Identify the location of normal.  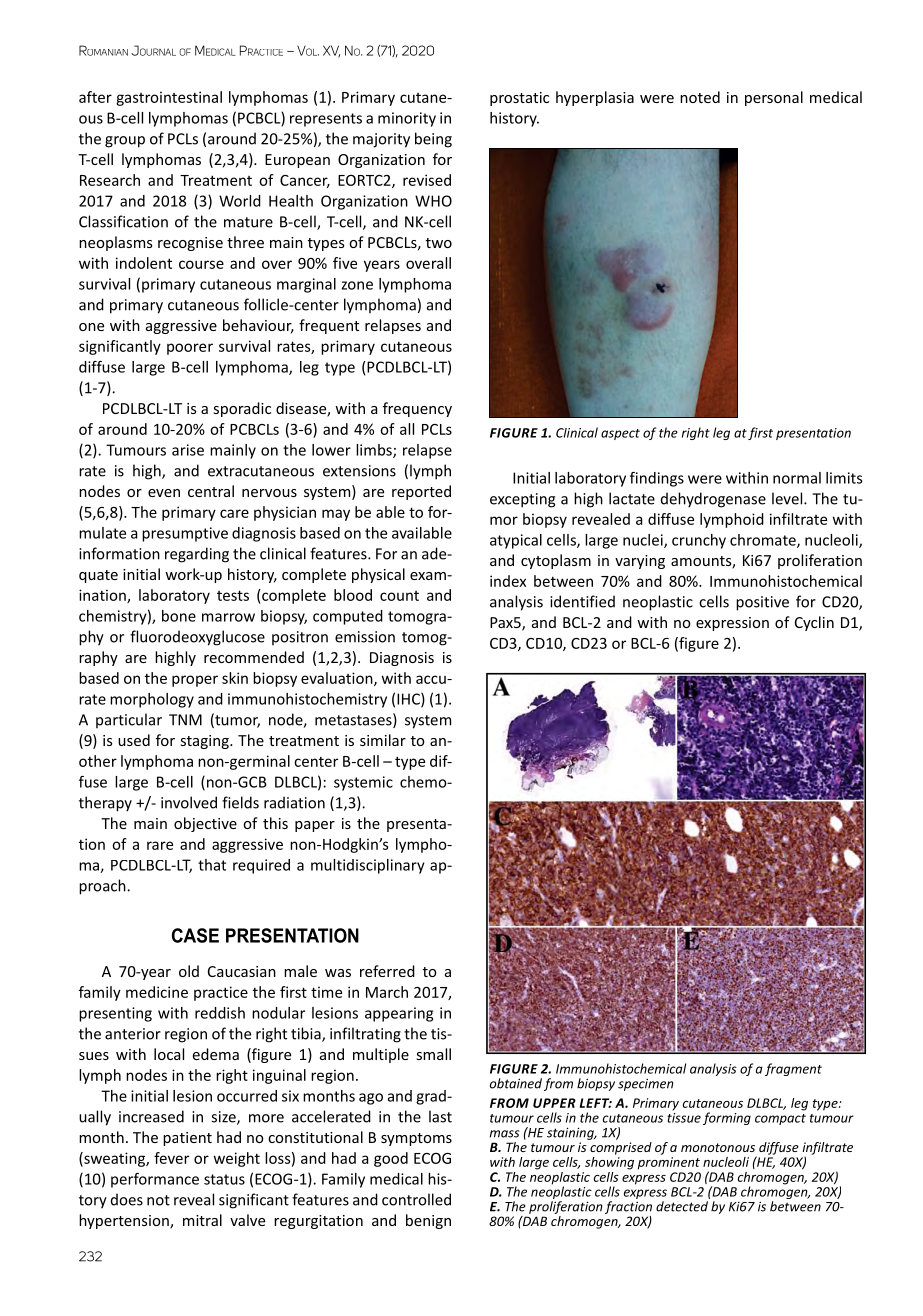
(797, 478).
